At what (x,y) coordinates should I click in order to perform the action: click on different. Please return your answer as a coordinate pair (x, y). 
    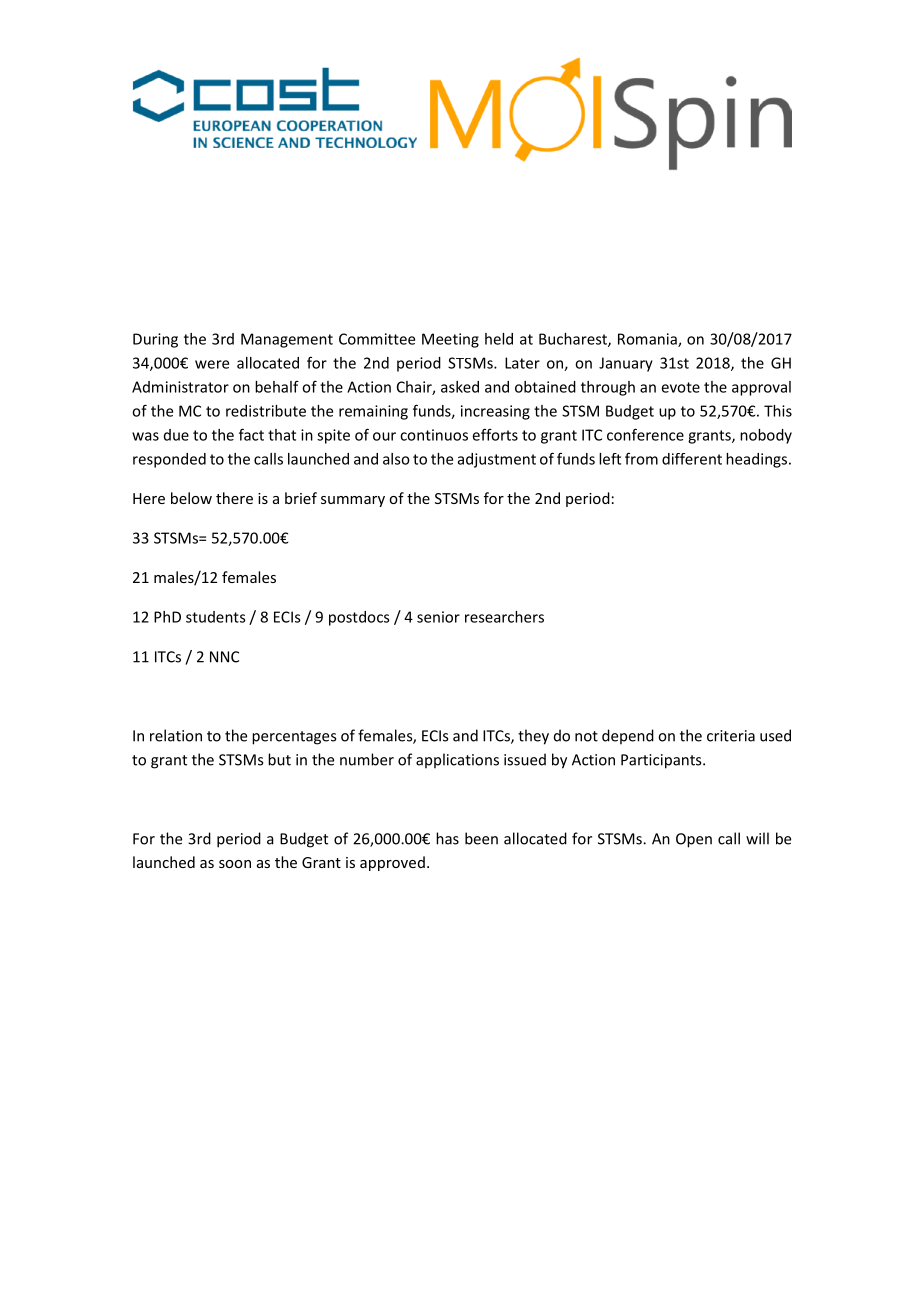
    Looking at the image, I should click on (692, 459).
